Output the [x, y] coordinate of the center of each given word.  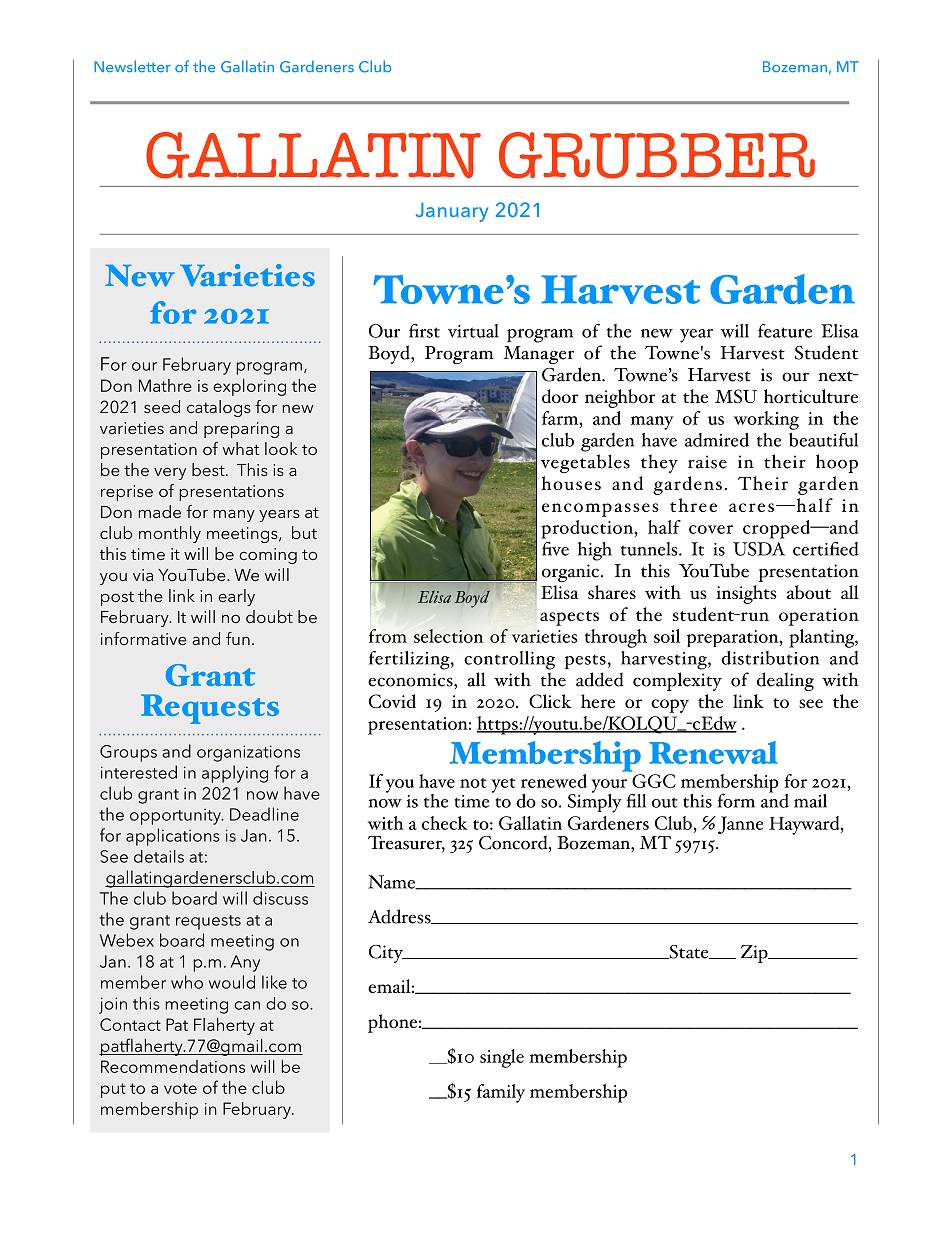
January [451, 212]
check [445, 823]
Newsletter [132, 66]
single [502, 1058]
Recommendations [173, 1066]
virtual [473, 331]
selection [448, 636]
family [501, 1093]
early [236, 597]
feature [785, 331]
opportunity [176, 816]
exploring [249, 387]
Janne [739, 825]
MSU [736, 396]
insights [746, 594]
